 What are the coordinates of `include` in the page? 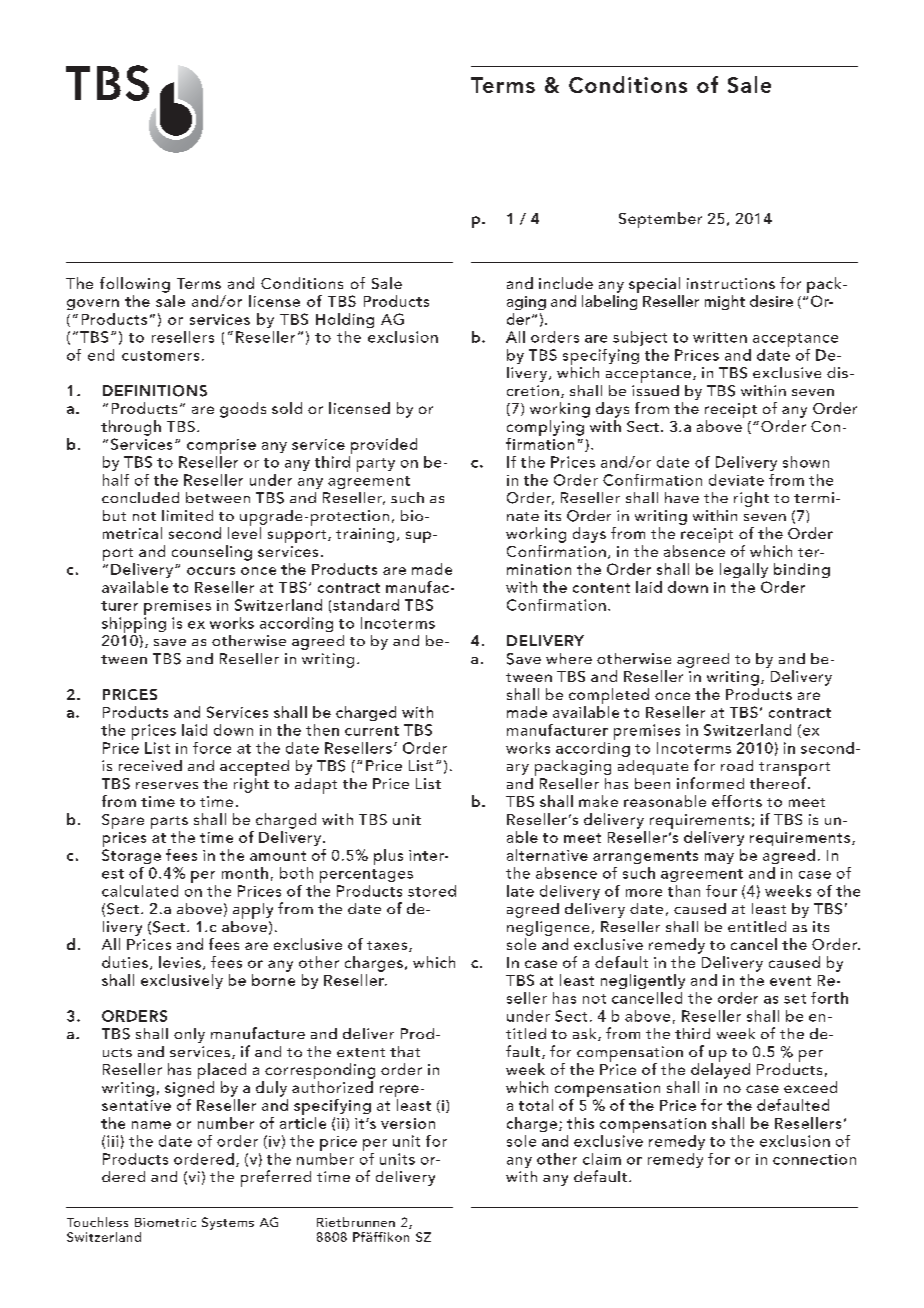 It's located at (566, 283).
